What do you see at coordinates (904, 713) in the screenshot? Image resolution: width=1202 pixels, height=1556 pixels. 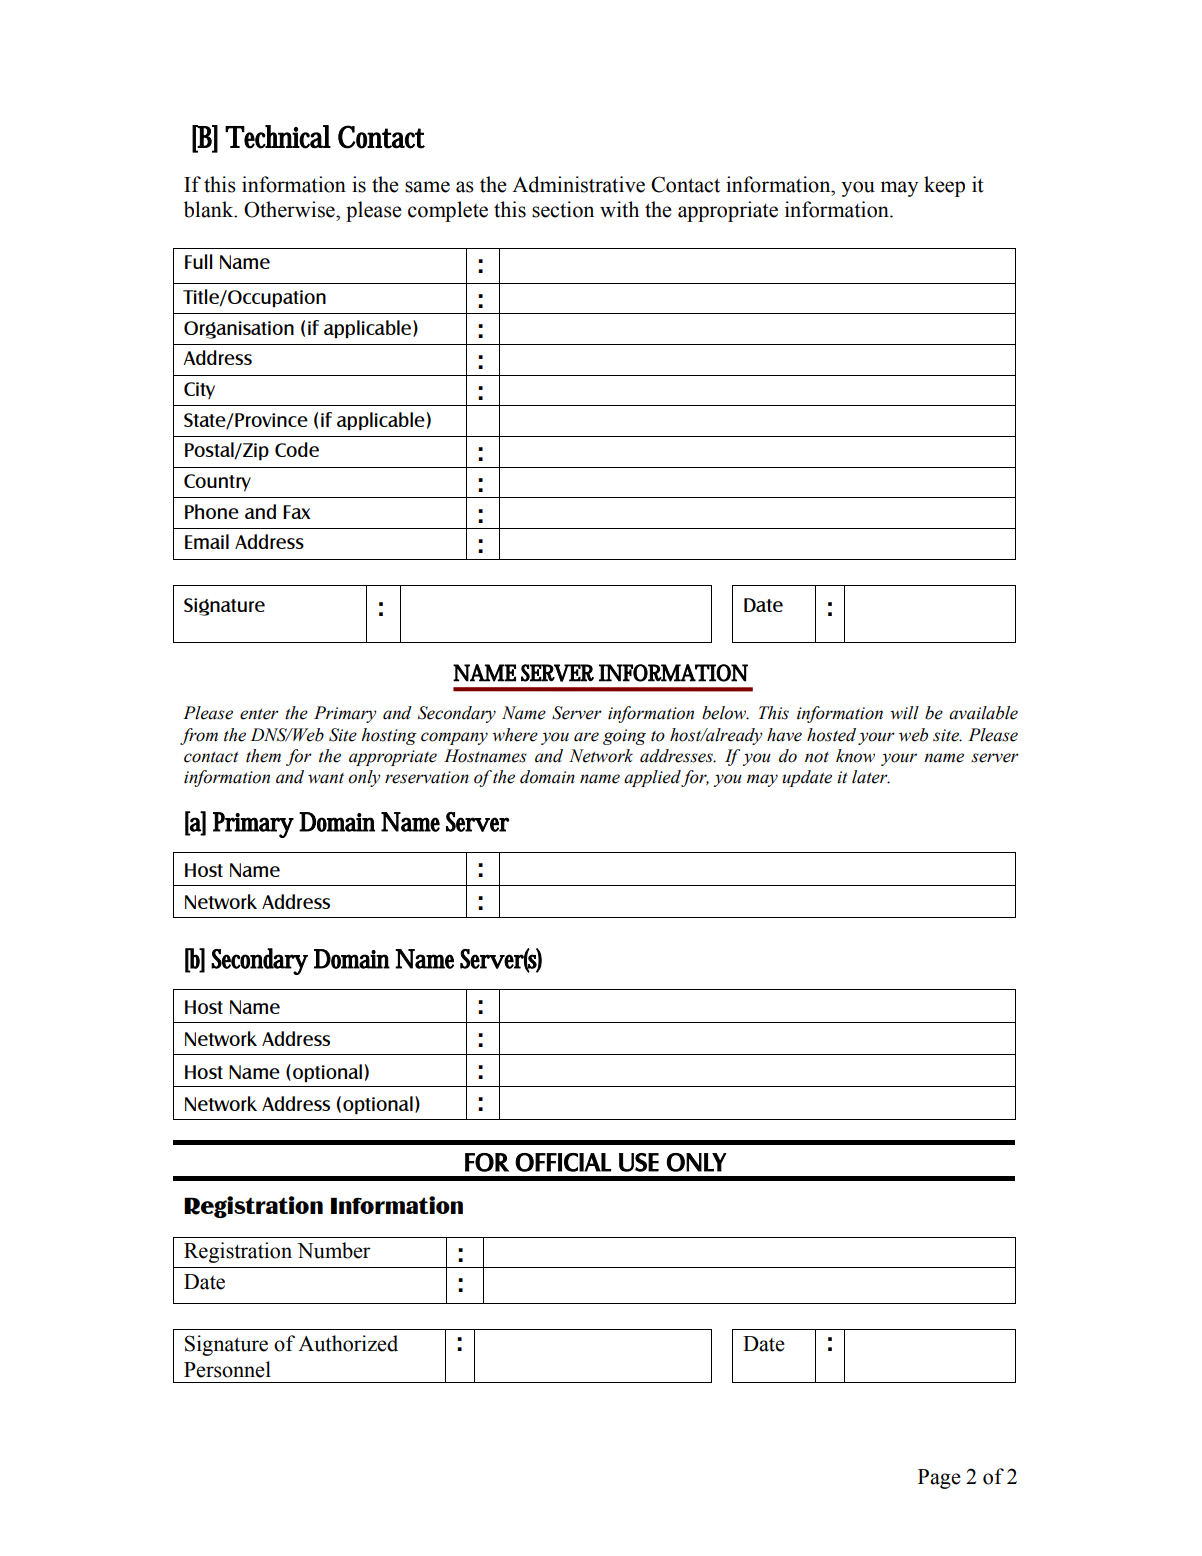 I see `will` at bounding box center [904, 713].
